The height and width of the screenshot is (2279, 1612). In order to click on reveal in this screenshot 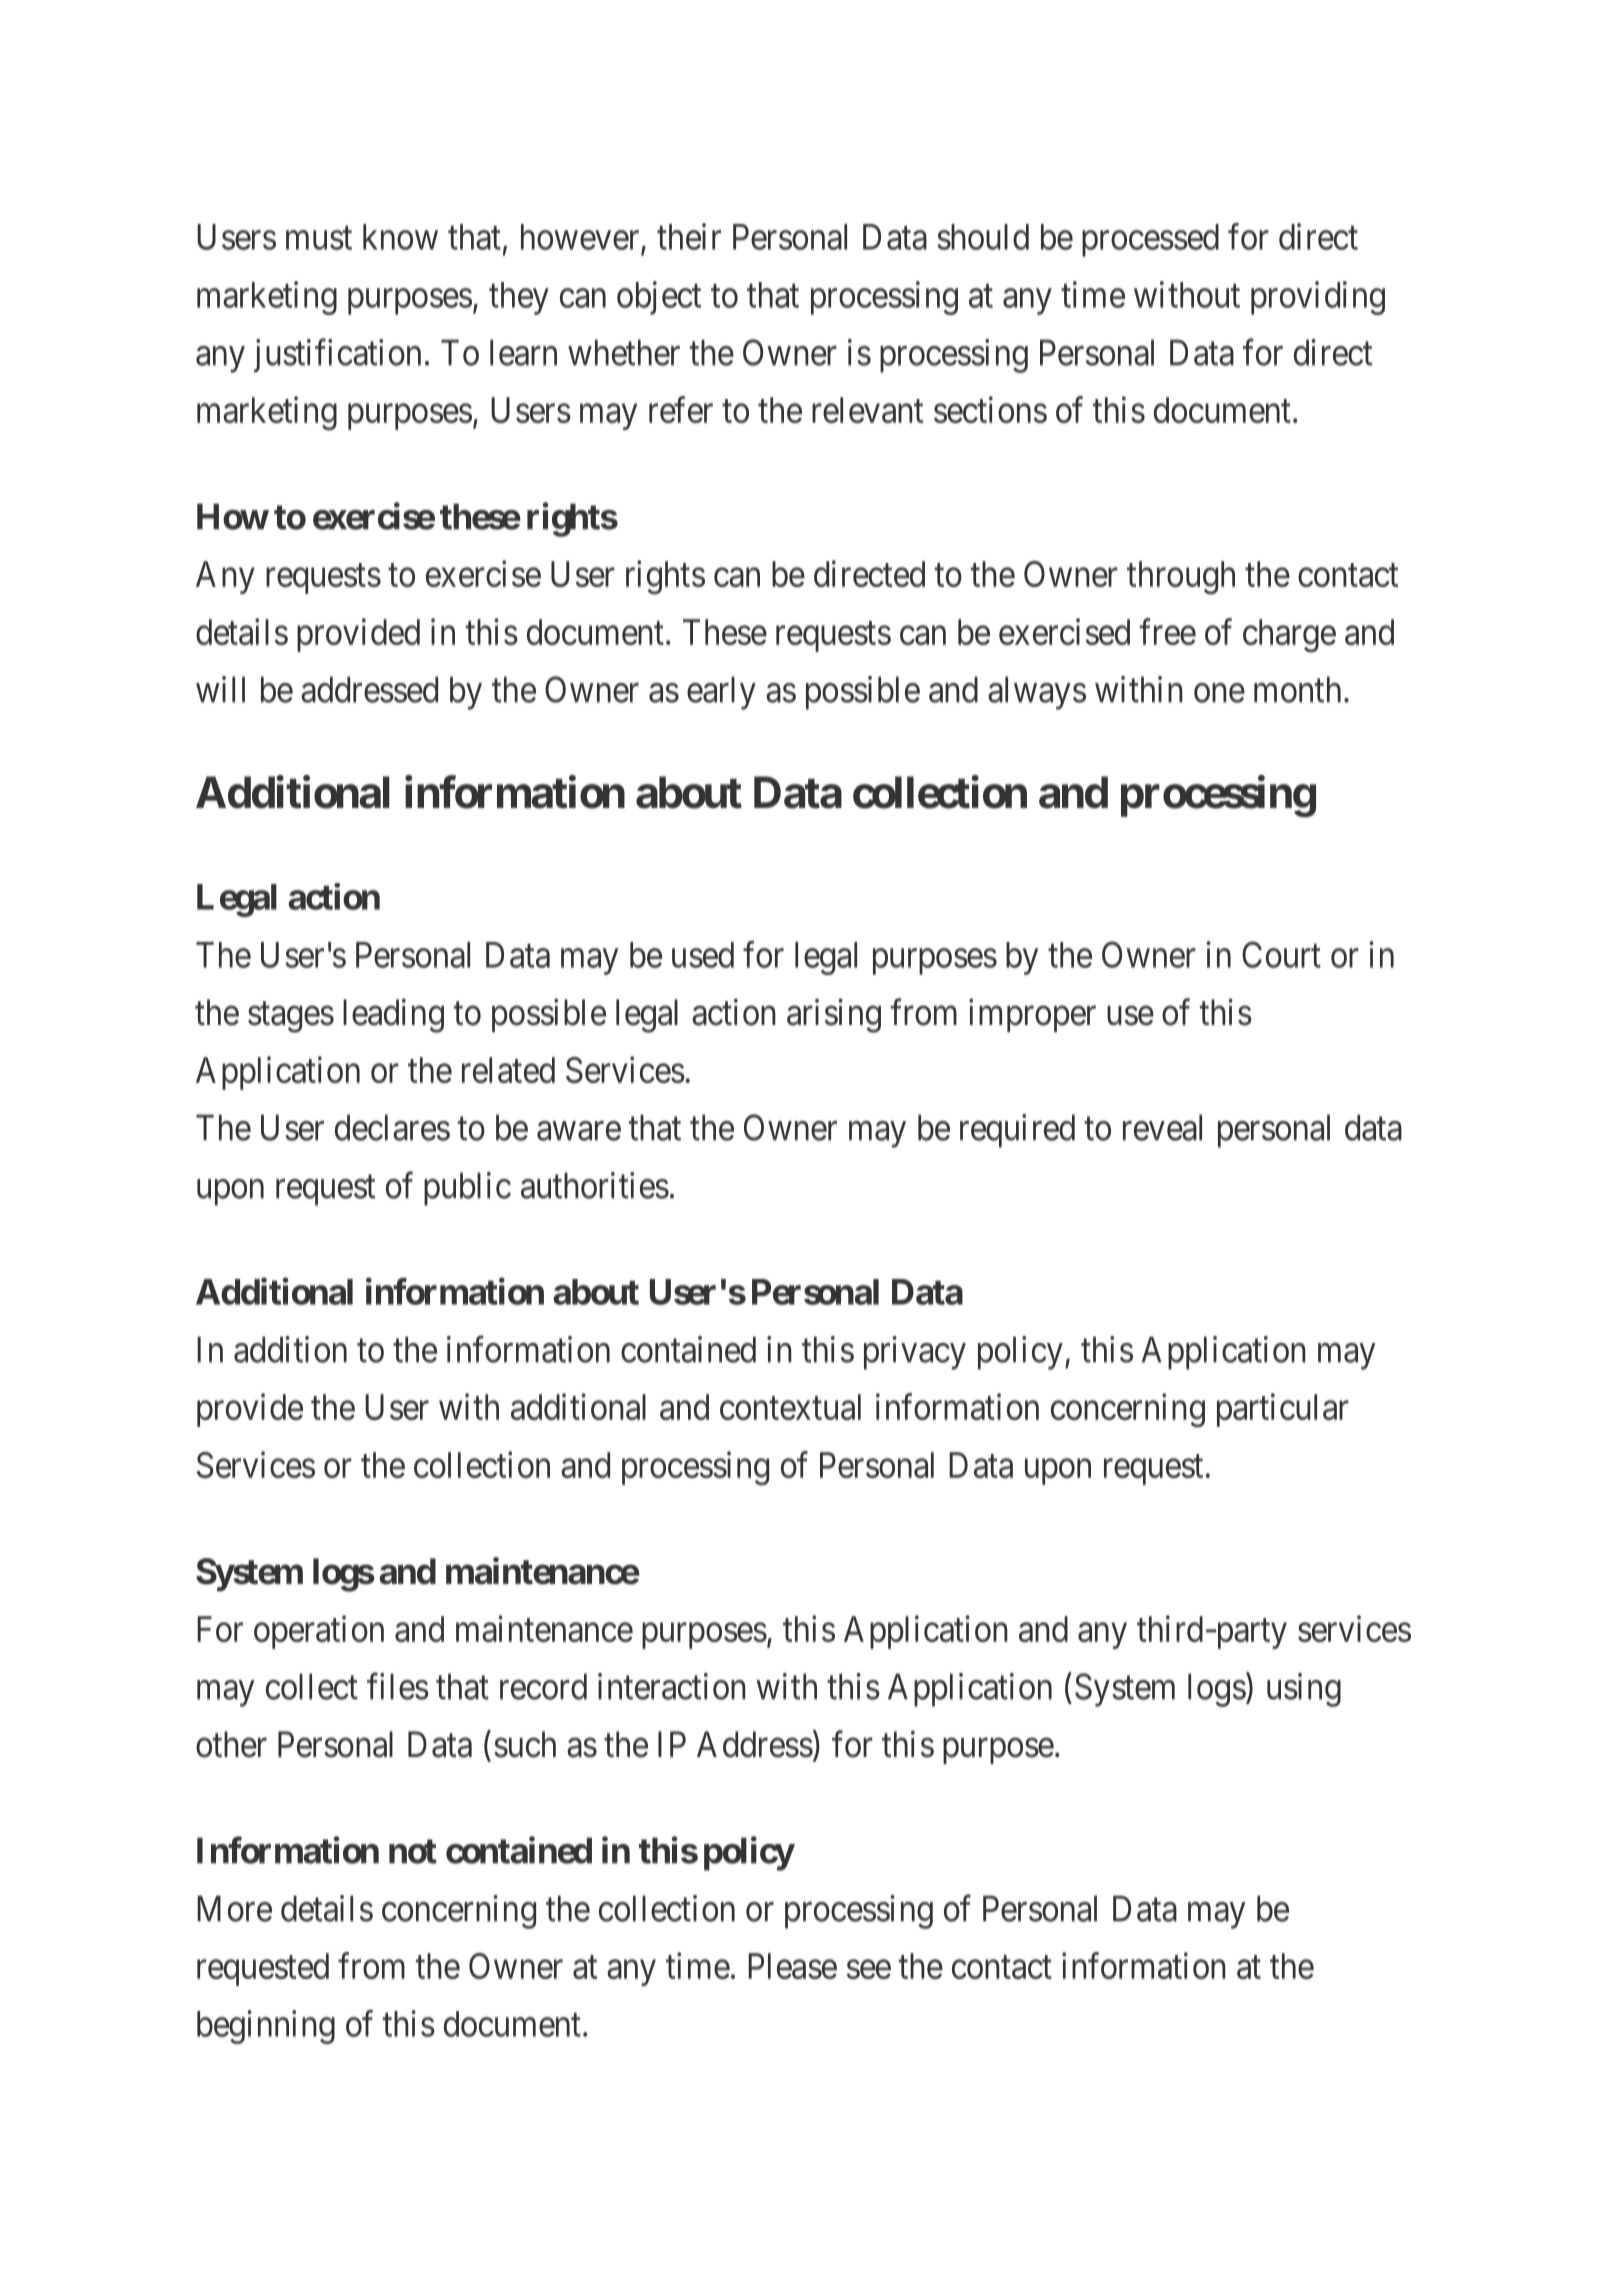, I will do `click(1162, 1127)`.
